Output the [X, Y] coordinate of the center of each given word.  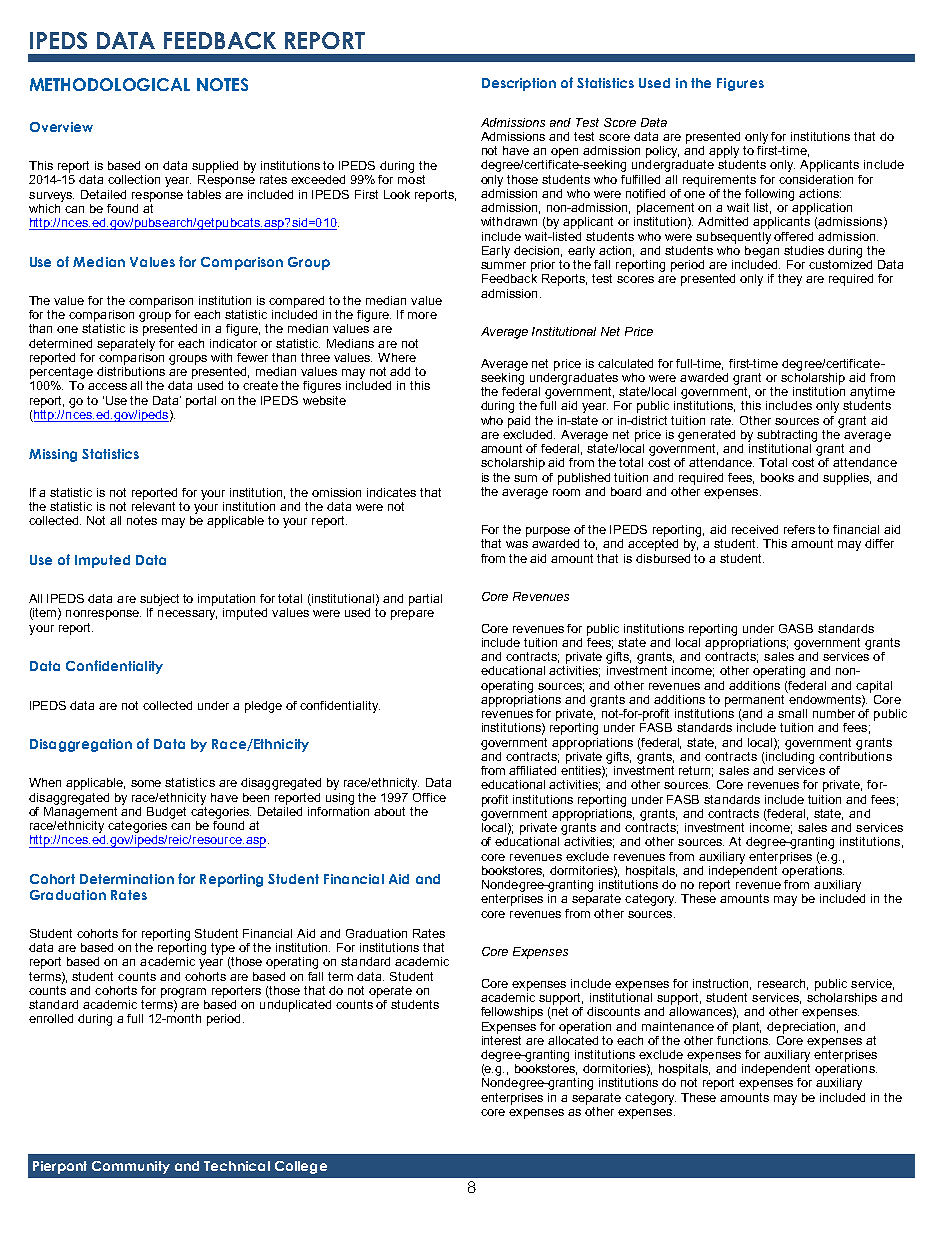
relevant [153, 505]
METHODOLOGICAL [110, 84]
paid [519, 422]
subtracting [787, 436]
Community [131, 1167]
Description [519, 84]
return [696, 771]
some [146, 783]
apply [724, 152]
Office [429, 797]
